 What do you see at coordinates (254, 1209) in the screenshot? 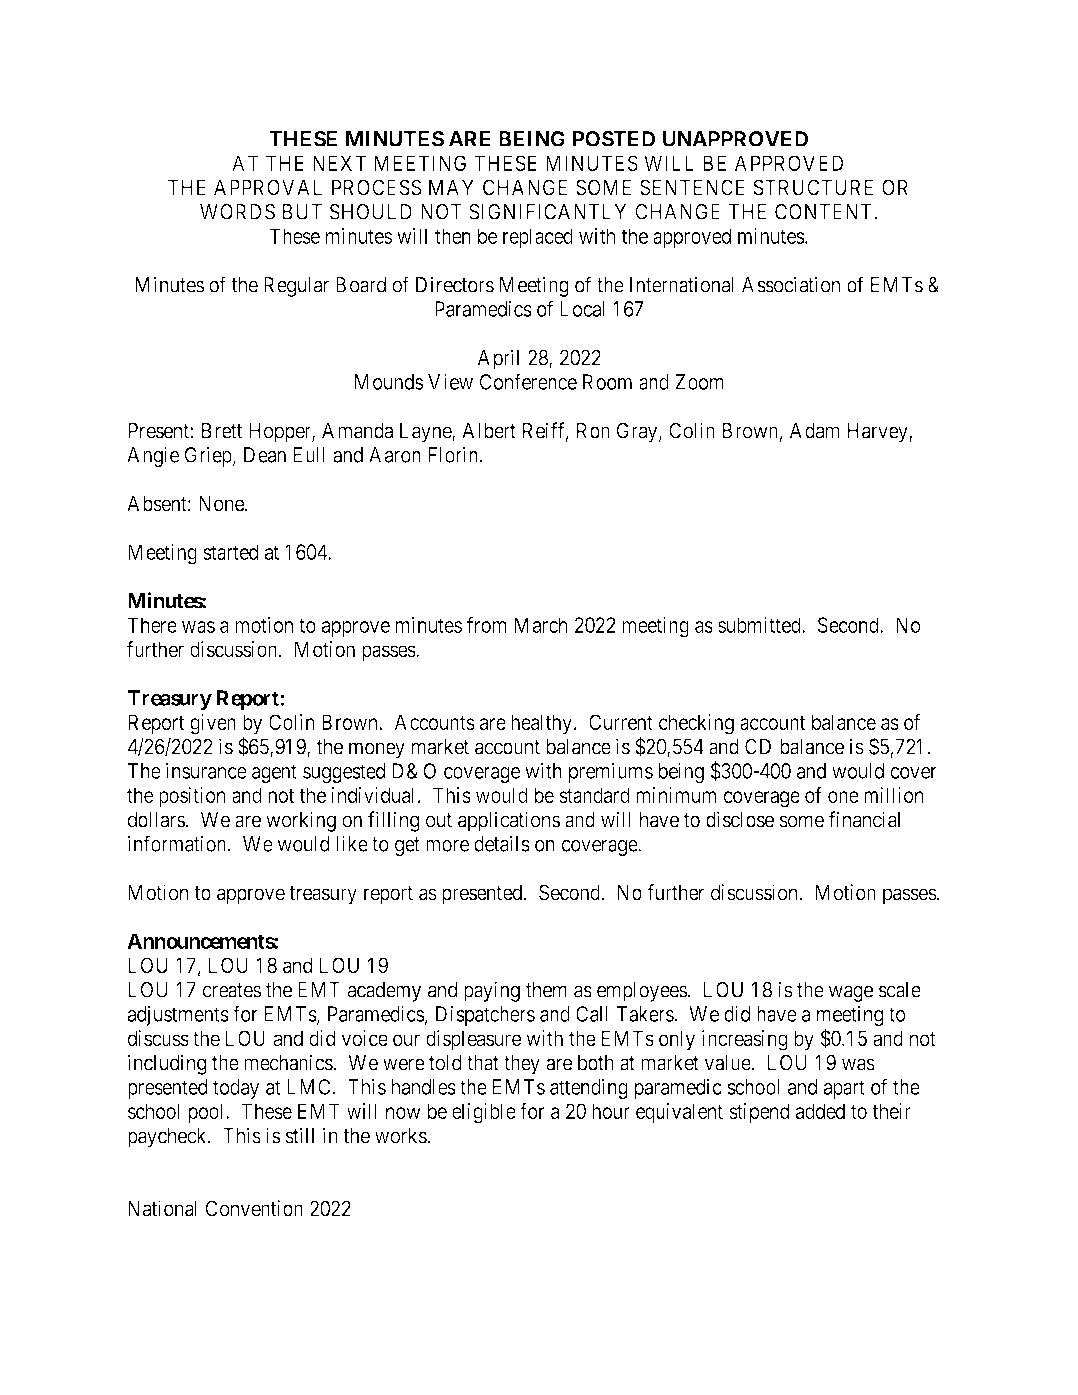
I see `Convention` at bounding box center [254, 1209].
